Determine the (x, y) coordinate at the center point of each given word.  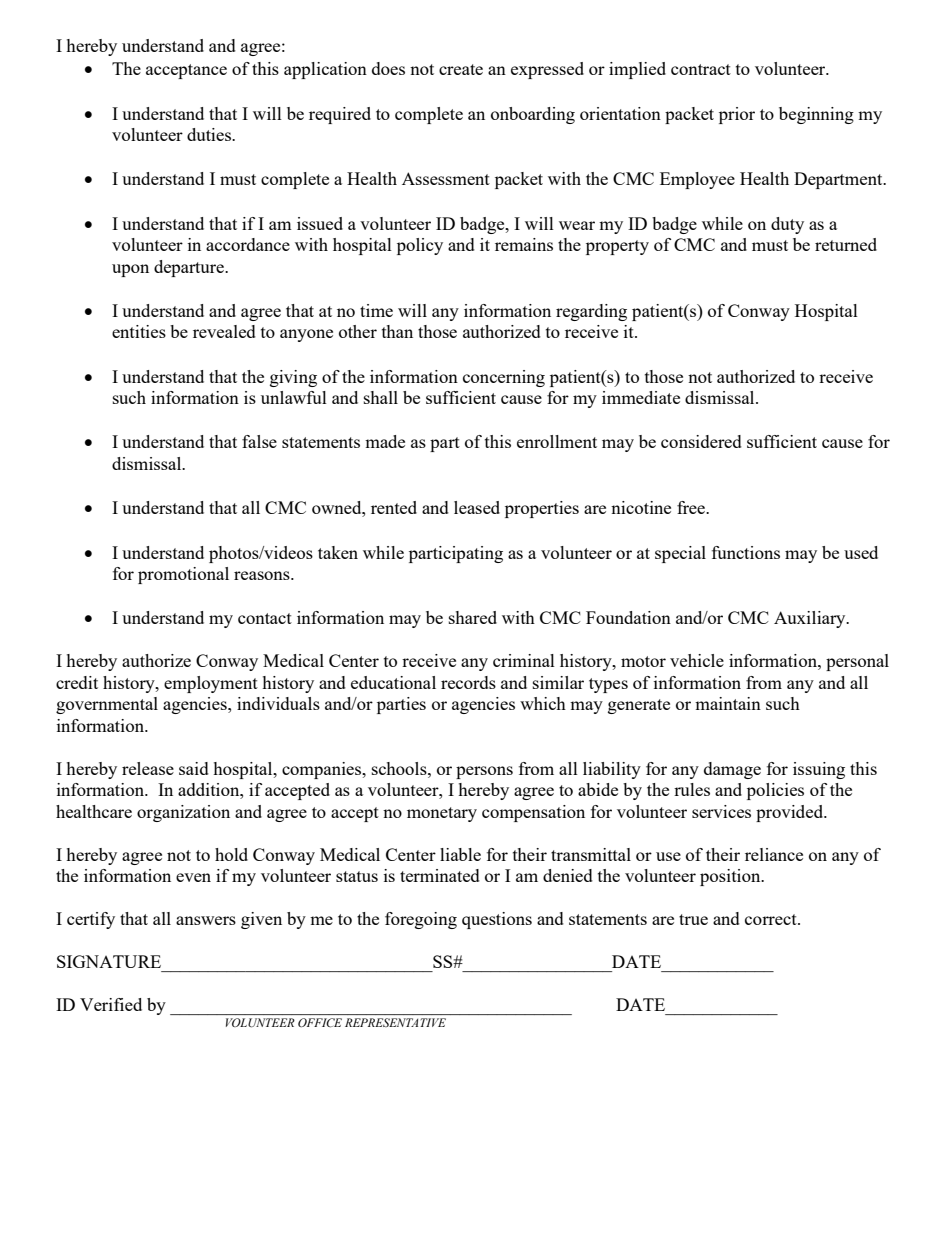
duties (210, 134)
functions (746, 552)
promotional (183, 575)
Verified (111, 1004)
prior (737, 115)
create (461, 69)
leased (477, 507)
